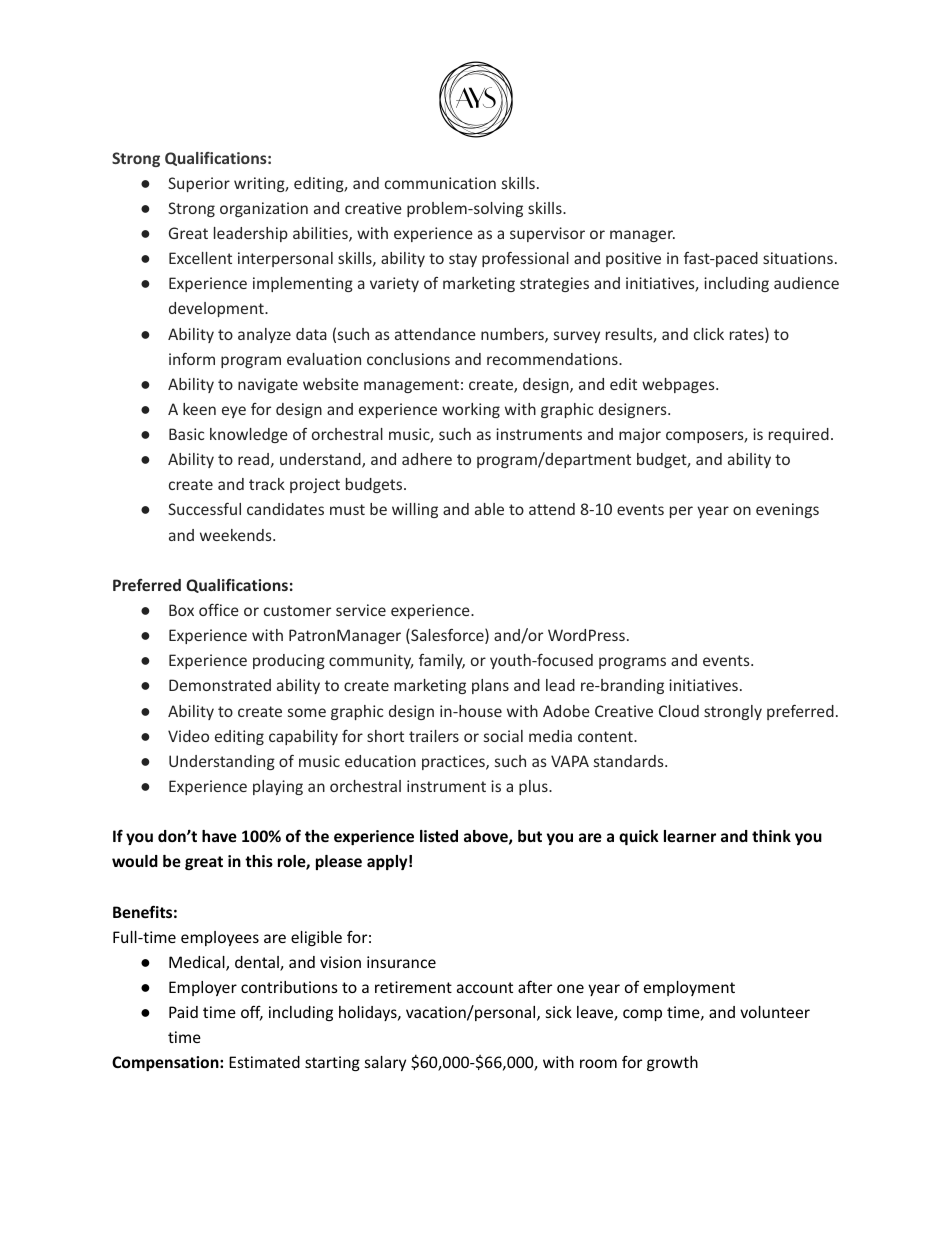  What do you see at coordinates (199, 184) in the screenshot?
I see `Superior` at bounding box center [199, 184].
